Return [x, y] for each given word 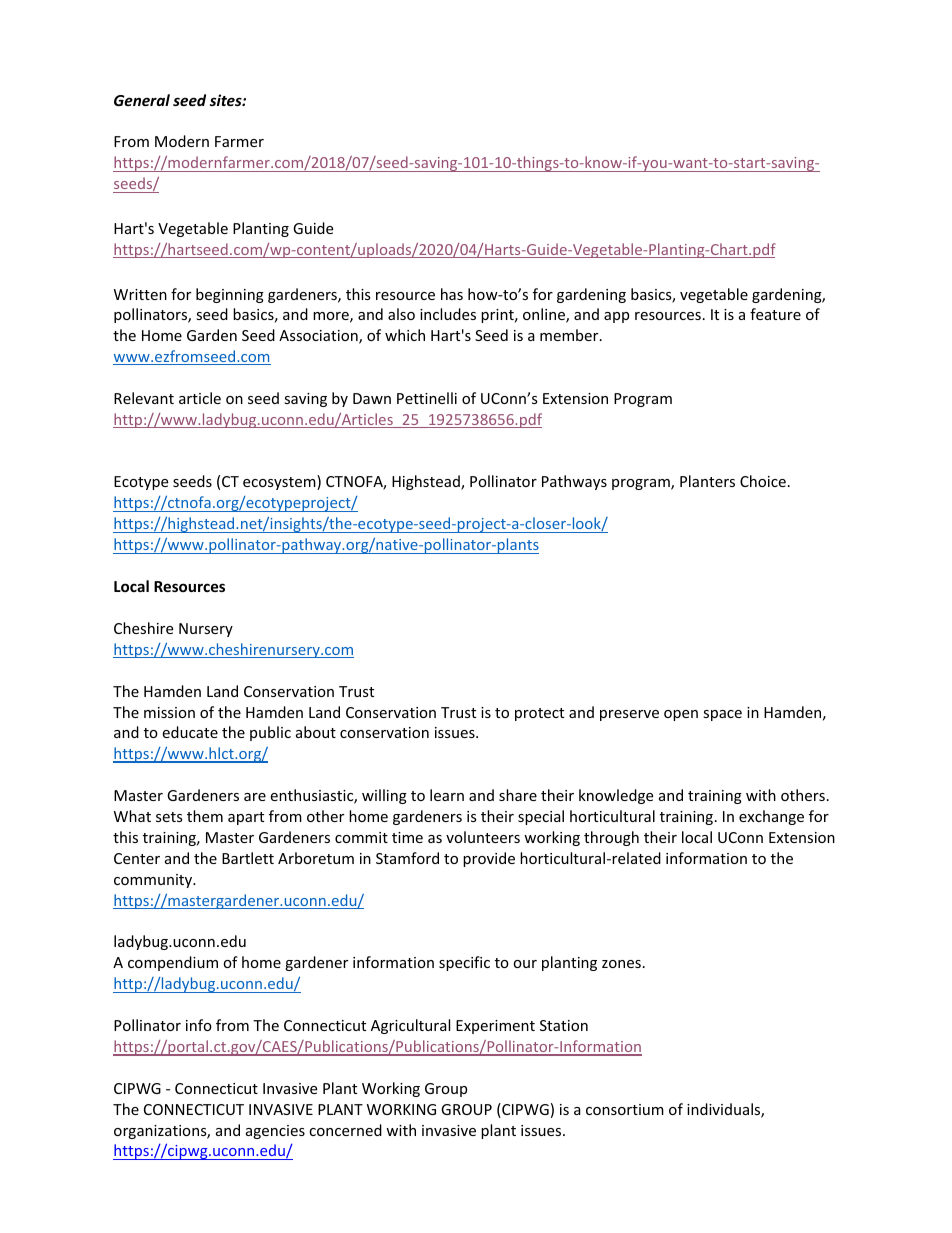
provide [489, 859]
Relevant [144, 398]
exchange [771, 817]
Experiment [495, 1027]
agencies [275, 1132]
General [142, 100]
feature [775, 314]
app [616, 317]
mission [169, 712]
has [452, 294]
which [405, 335]
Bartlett [248, 858]
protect [539, 714]
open [681, 715]
